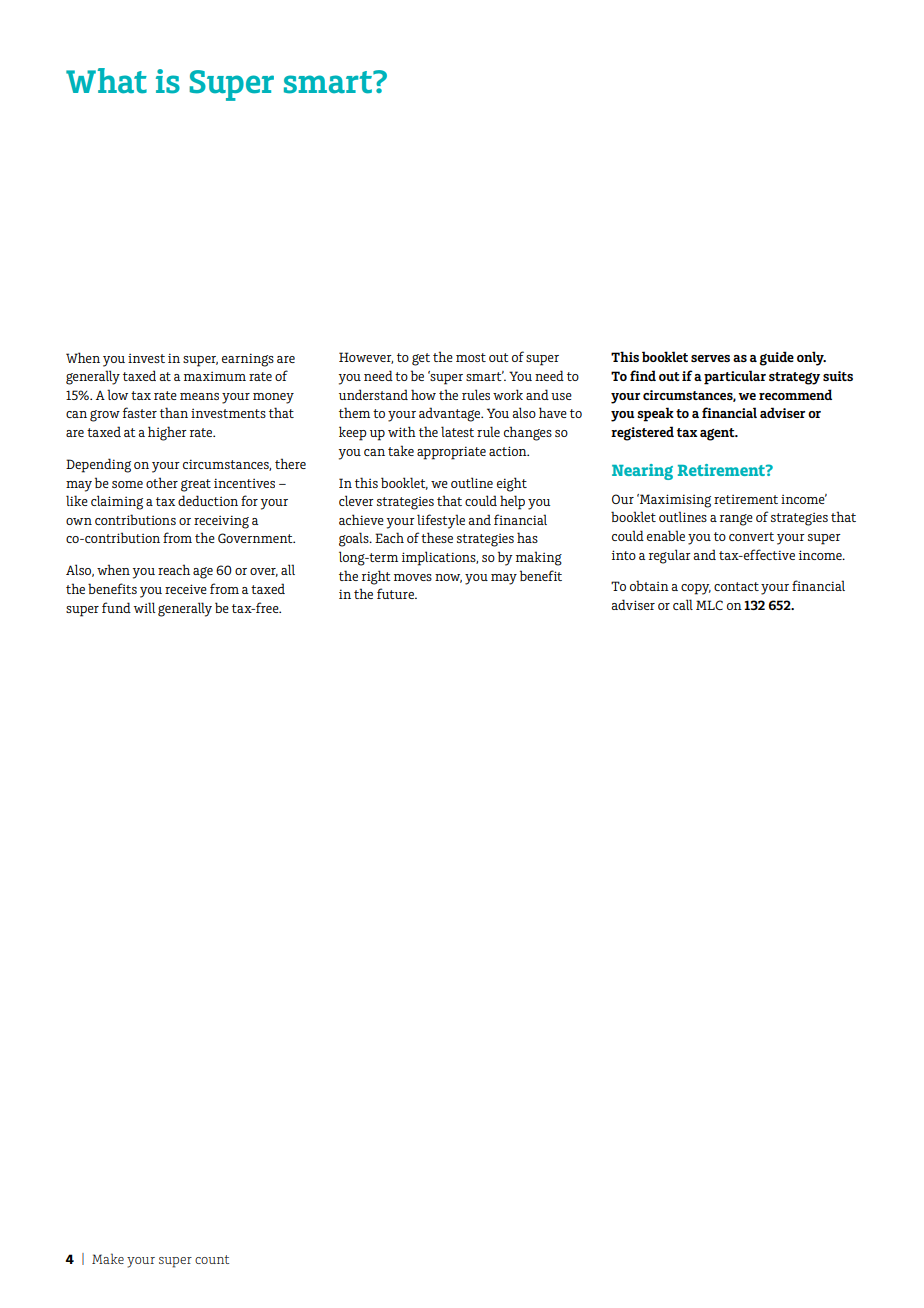  I want to click on advantage, so click(451, 414).
